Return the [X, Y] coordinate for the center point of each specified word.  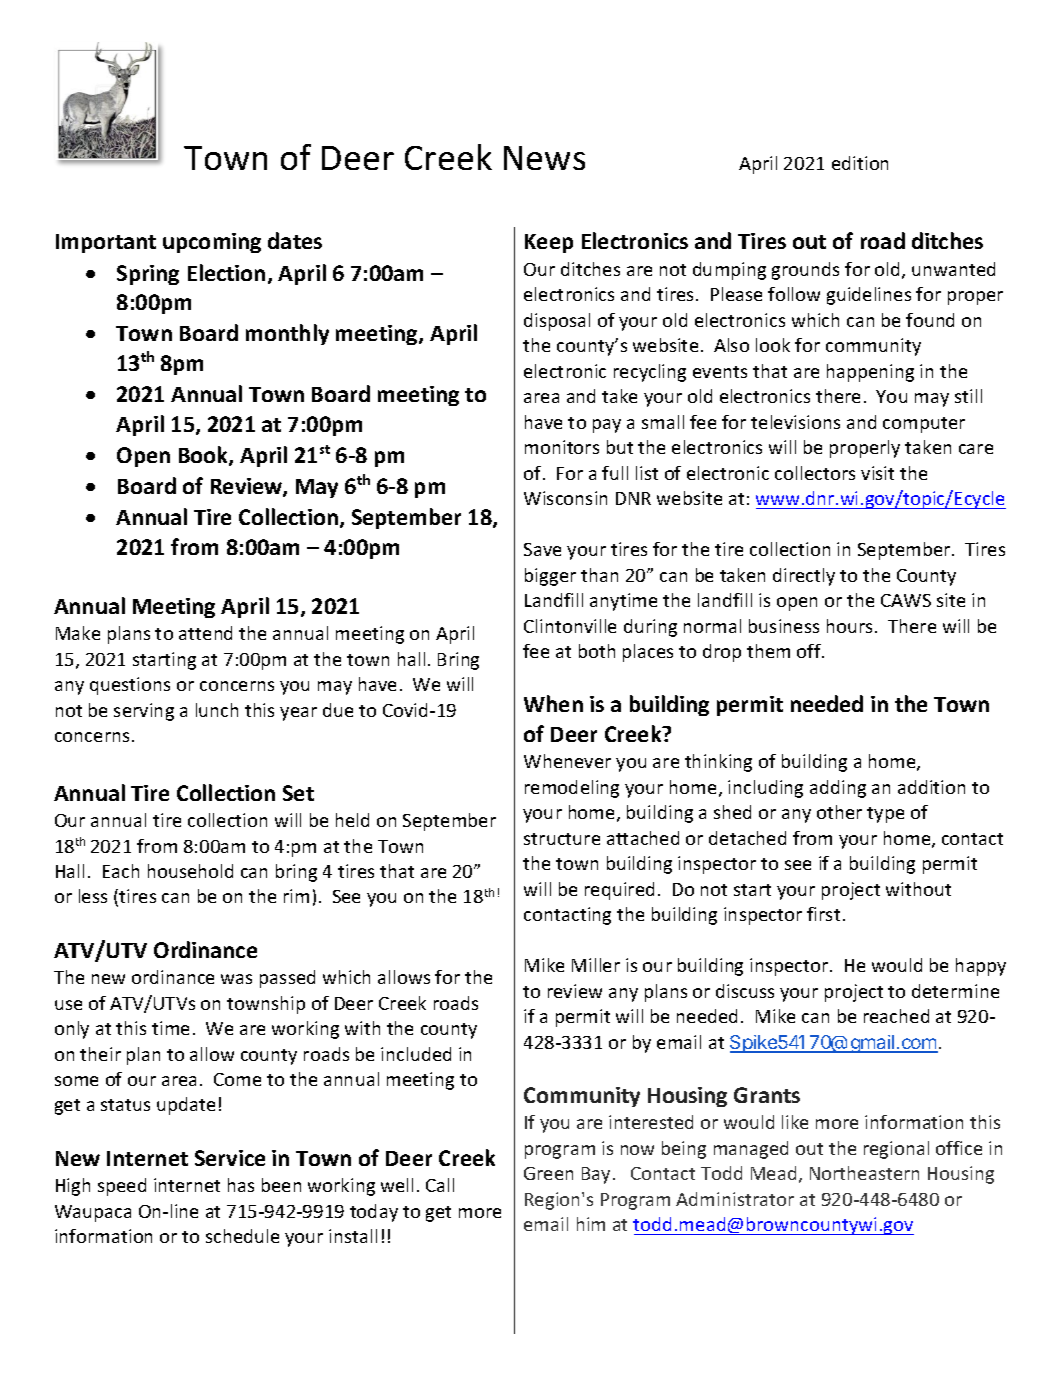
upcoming [212, 243]
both [597, 651]
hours [849, 626]
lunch [217, 710]
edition [860, 163]
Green [548, 1173]
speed [122, 1187]
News [544, 158]
